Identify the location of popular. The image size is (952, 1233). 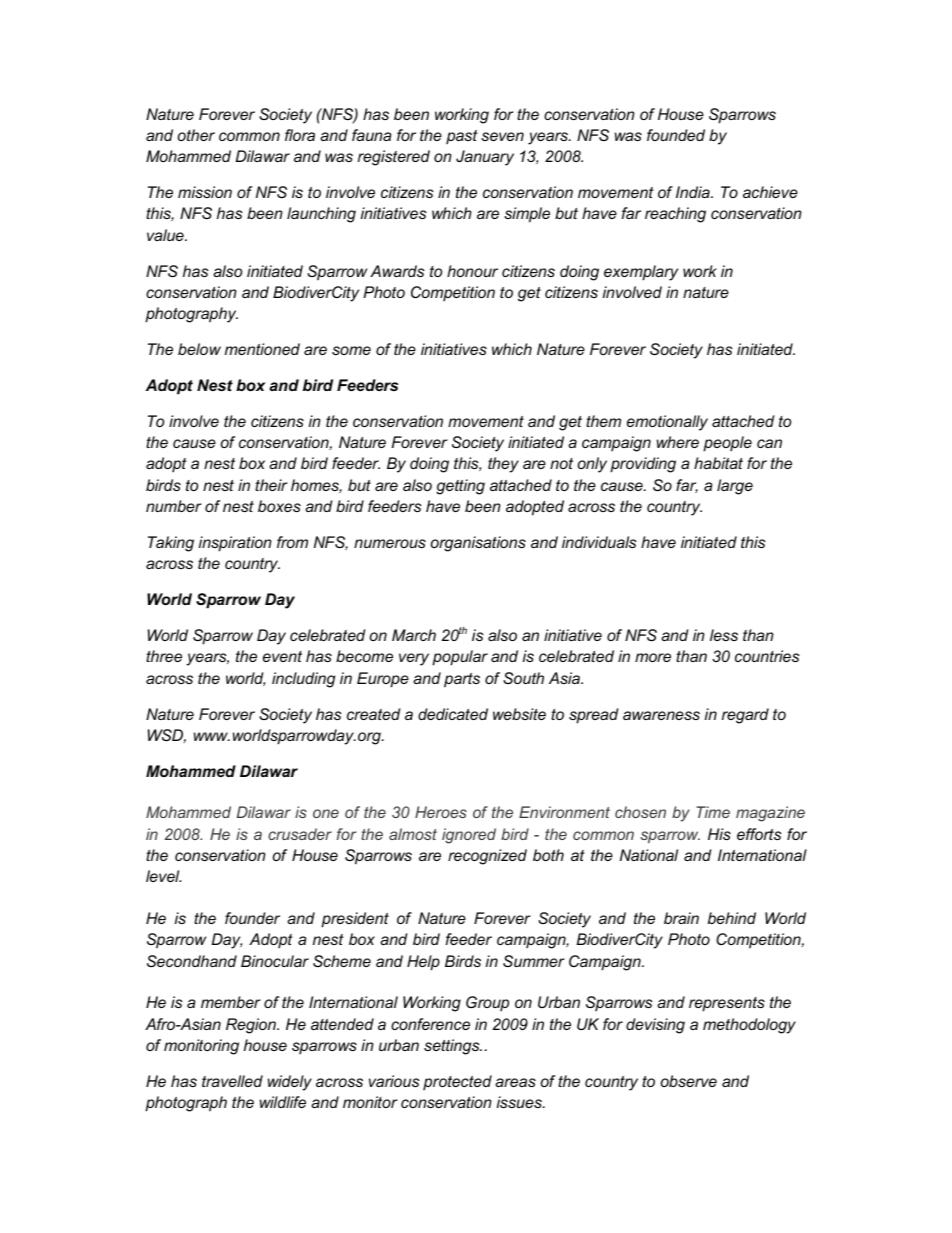
(460, 658).
